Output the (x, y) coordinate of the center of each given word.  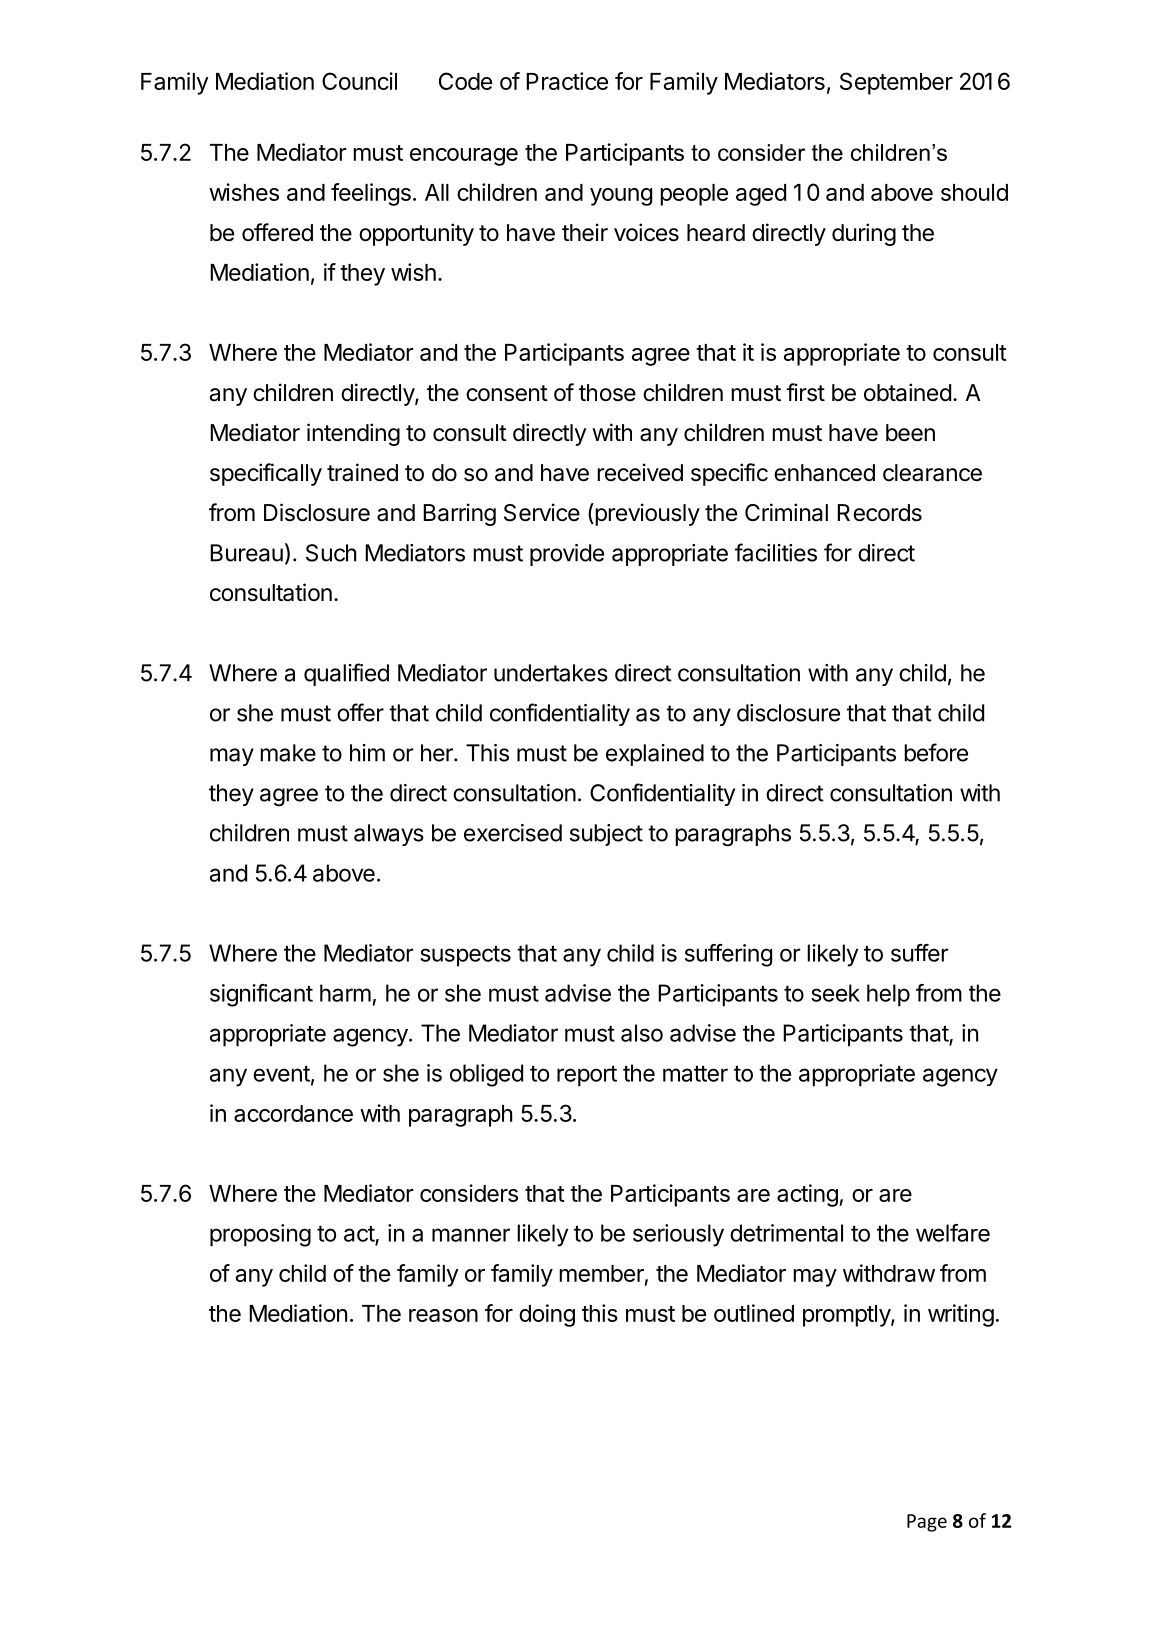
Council (359, 81)
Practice (567, 81)
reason (443, 1315)
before (936, 752)
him (367, 753)
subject (606, 835)
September (896, 83)
